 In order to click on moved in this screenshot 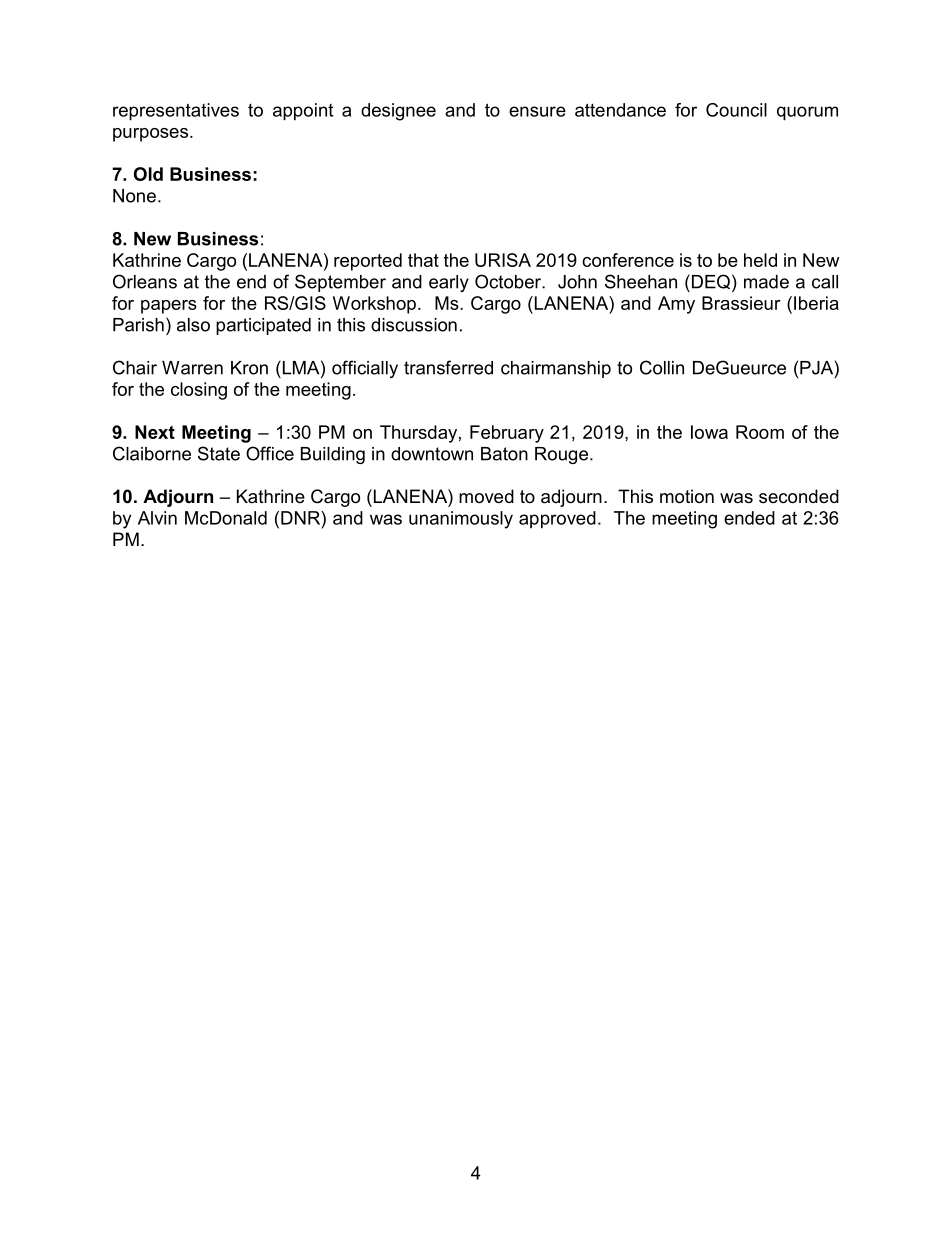, I will do `click(486, 496)`.
